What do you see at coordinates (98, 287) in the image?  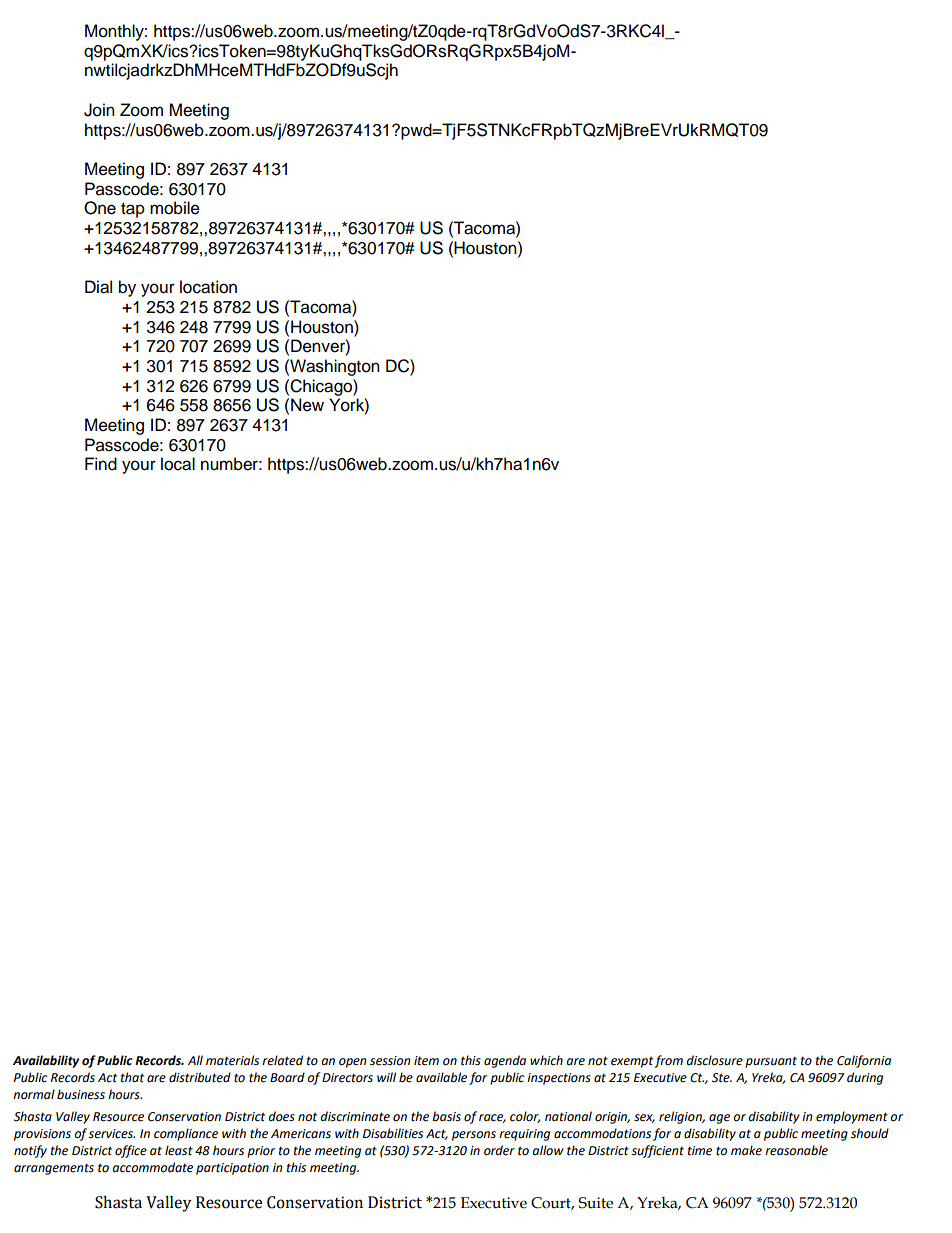 I see `Dial` at bounding box center [98, 287].
